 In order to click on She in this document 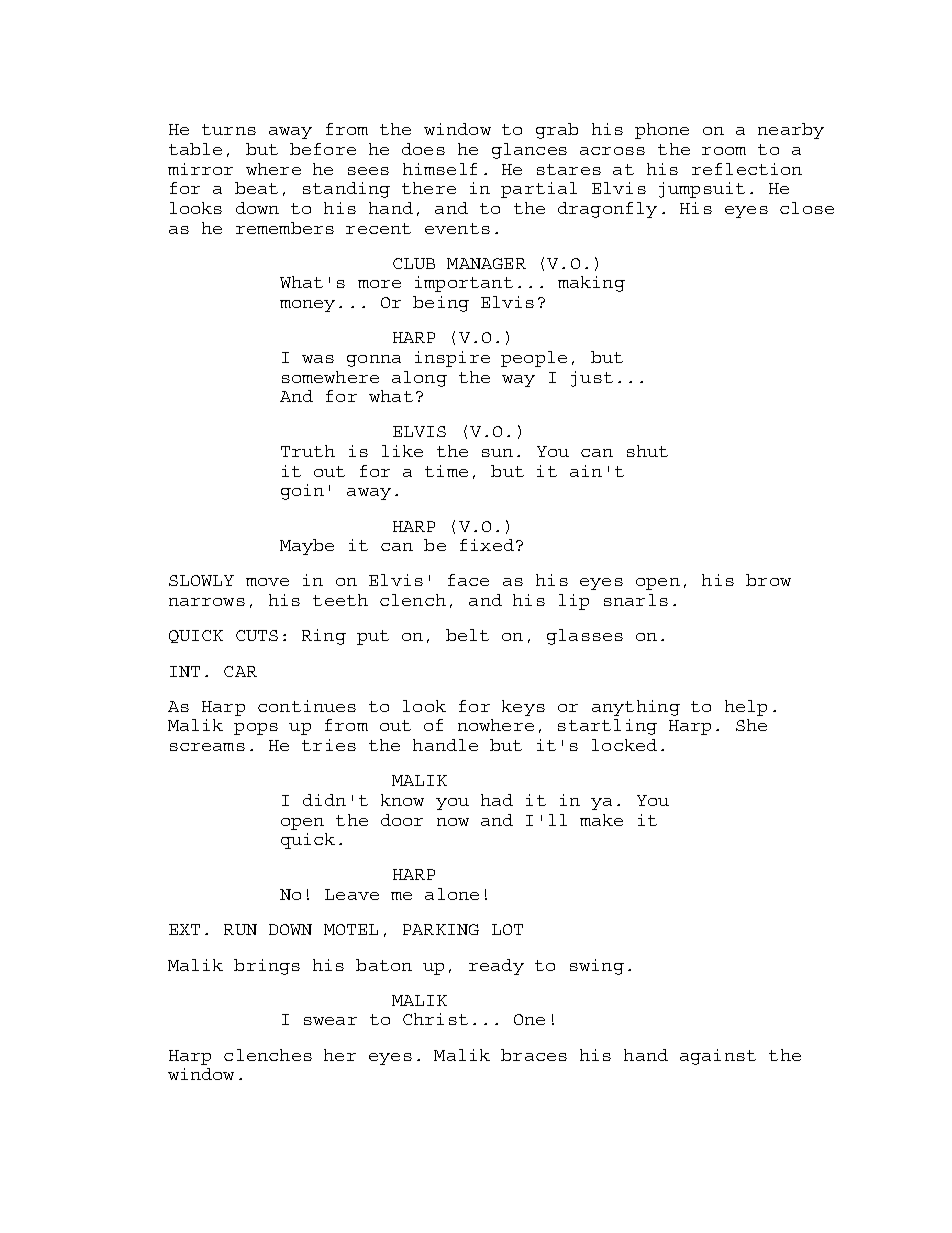, I will do `click(751, 725)`.
